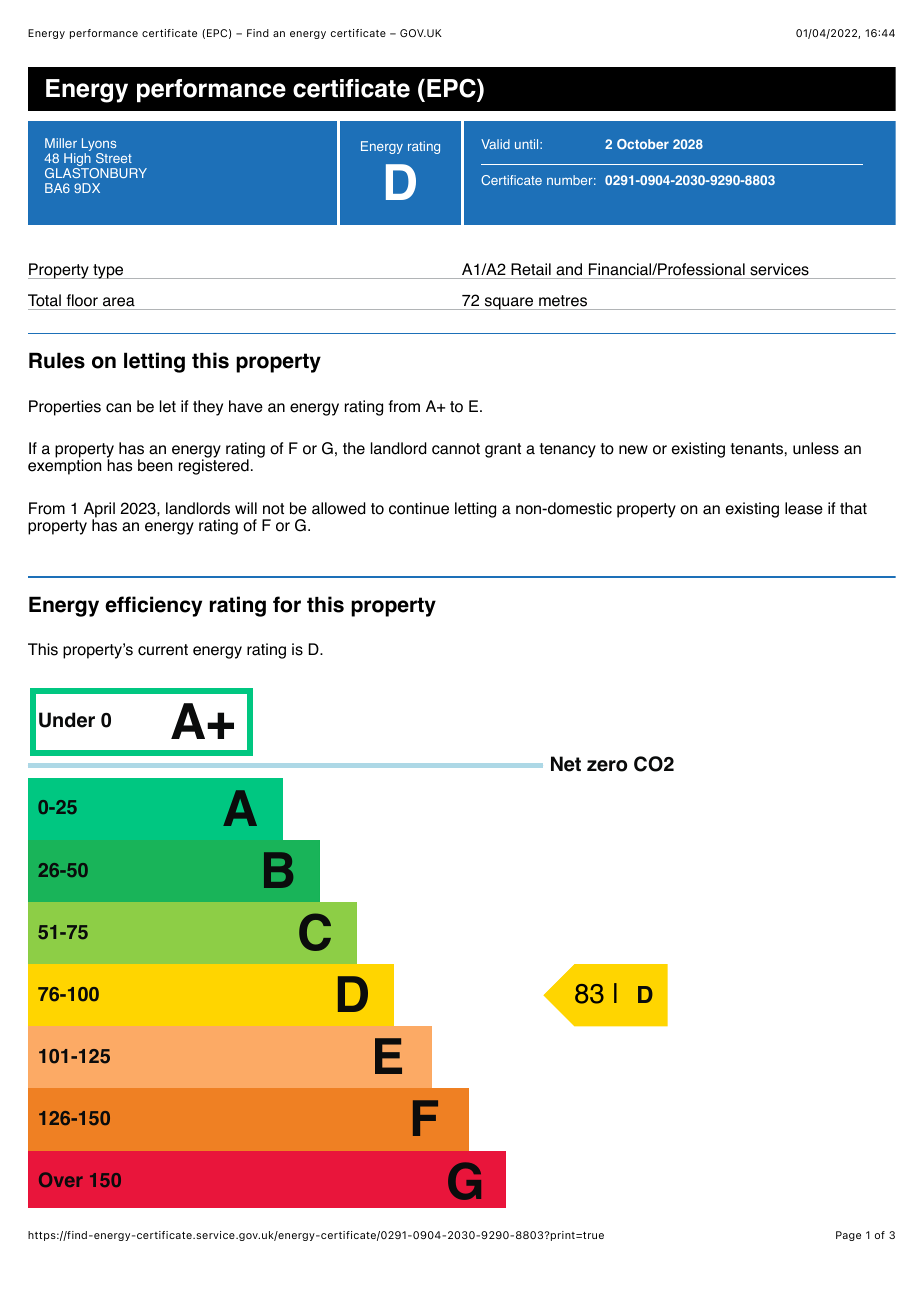  Describe the element at coordinates (67, 720) in the screenshot. I see `Under` at that location.
